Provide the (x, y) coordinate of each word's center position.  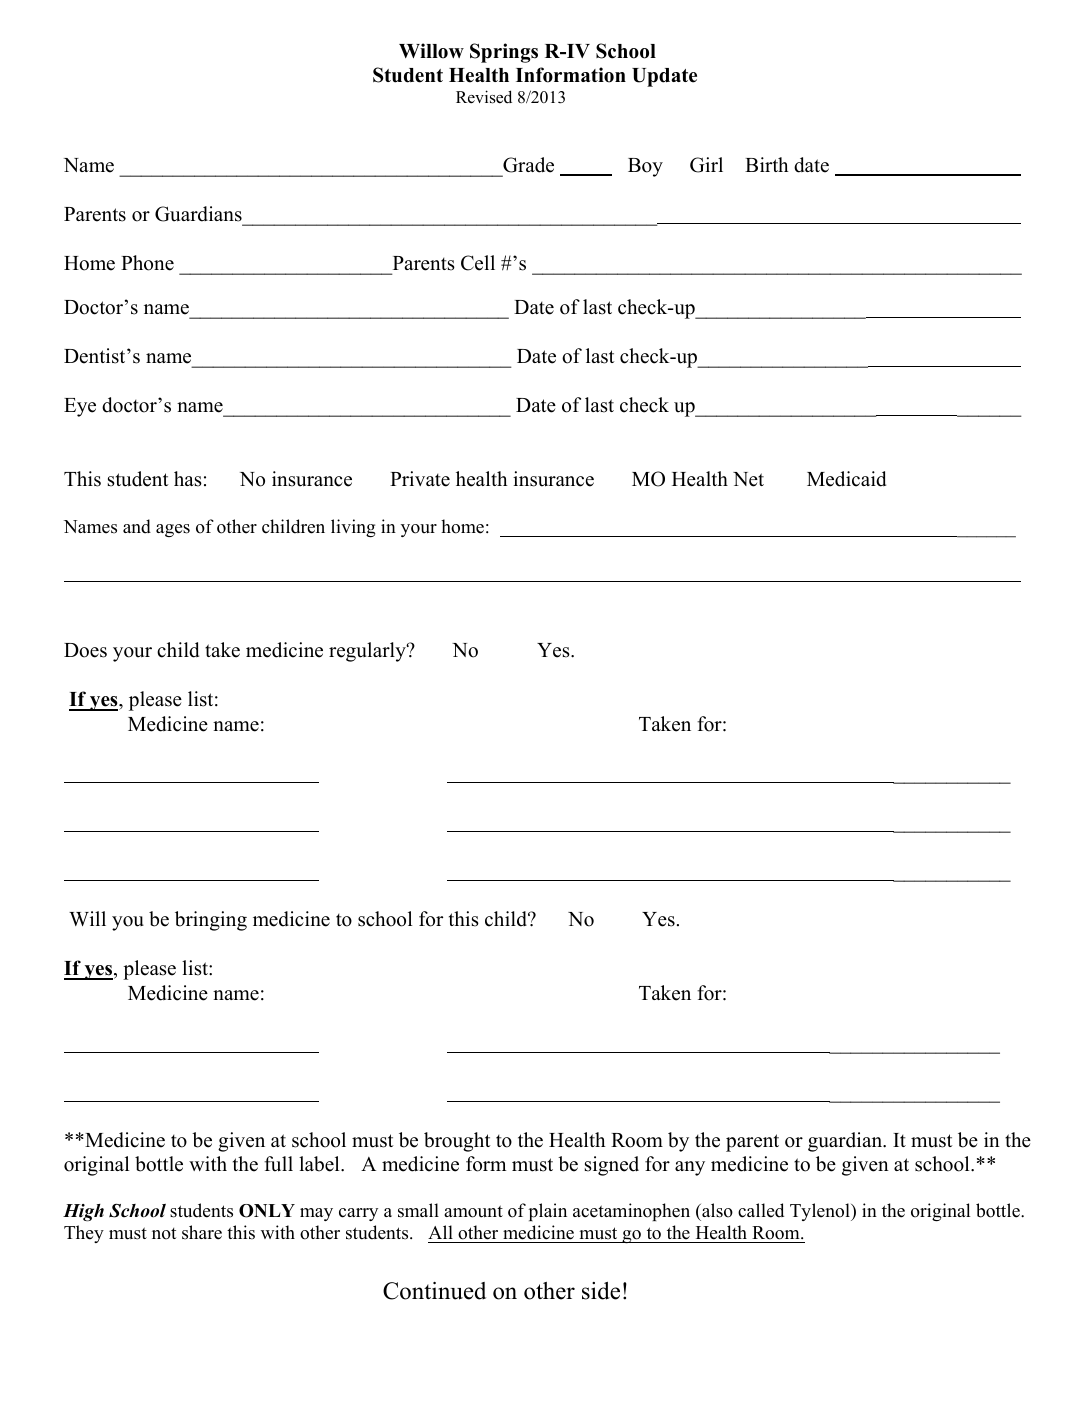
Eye (80, 407)
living (353, 528)
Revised (484, 97)
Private (420, 479)
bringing (211, 921)
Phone (147, 263)
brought (457, 1142)
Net (748, 479)
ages (173, 530)
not (164, 1234)
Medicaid (846, 479)
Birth (767, 164)
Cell (478, 263)
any (690, 1168)
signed (612, 1166)
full (278, 1164)
